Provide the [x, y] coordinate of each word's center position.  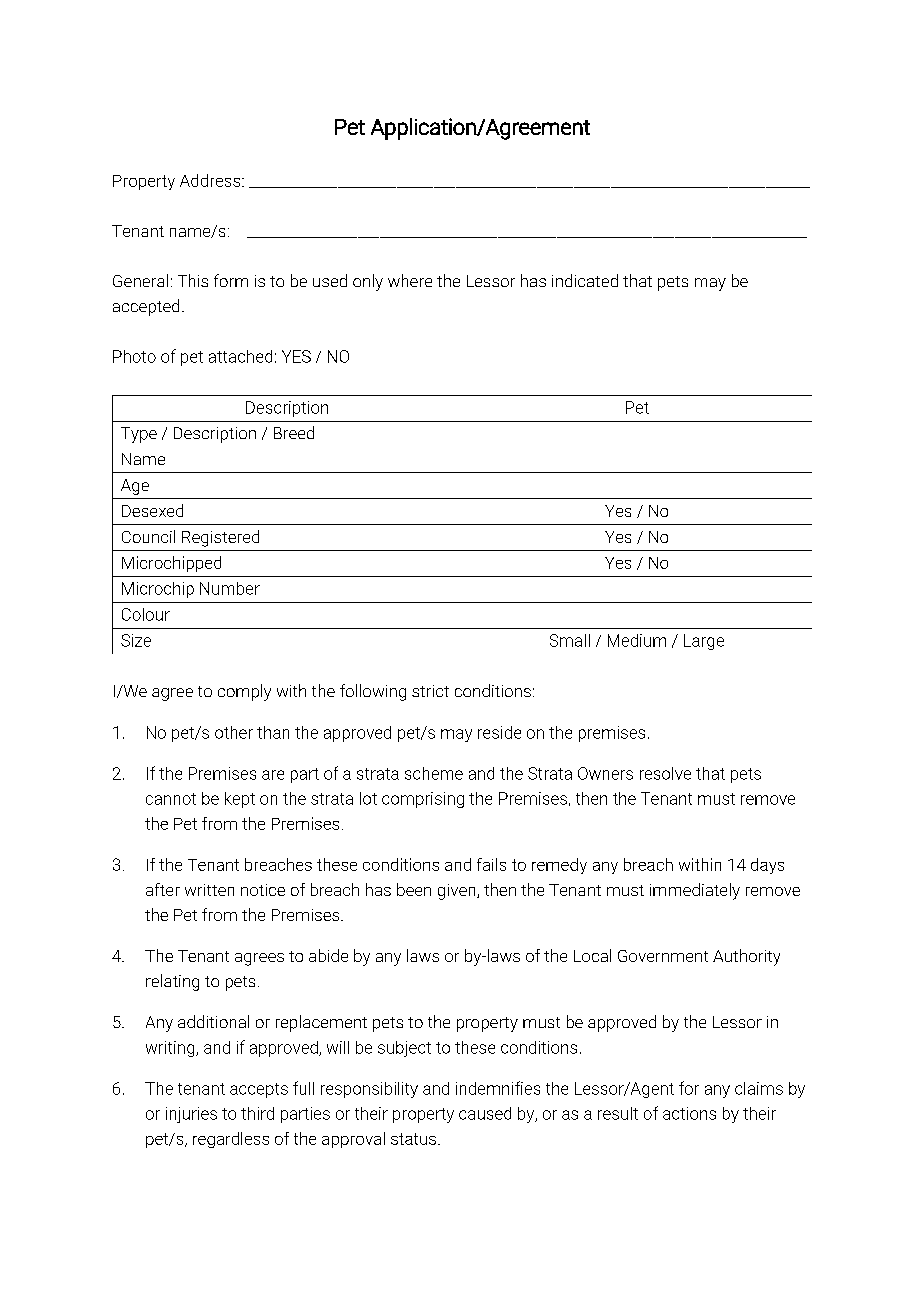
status [413, 1139]
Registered [220, 538]
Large [704, 642]
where [410, 280]
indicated [585, 280]
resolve [665, 773]
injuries [191, 1115]
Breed [294, 432]
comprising [423, 800]
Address [211, 180]
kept [240, 800]
